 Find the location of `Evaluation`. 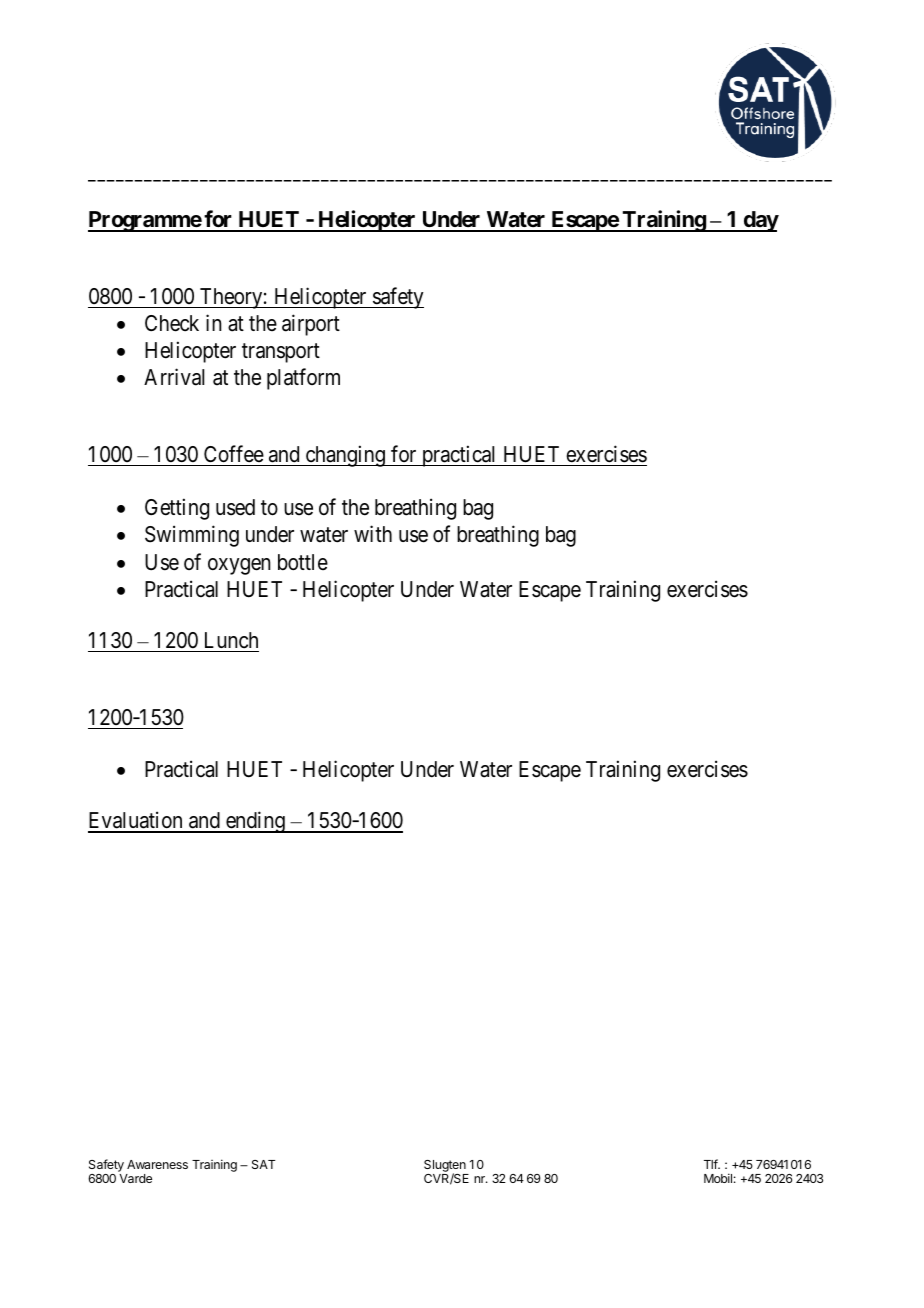

Evaluation is located at coordinates (136, 822).
